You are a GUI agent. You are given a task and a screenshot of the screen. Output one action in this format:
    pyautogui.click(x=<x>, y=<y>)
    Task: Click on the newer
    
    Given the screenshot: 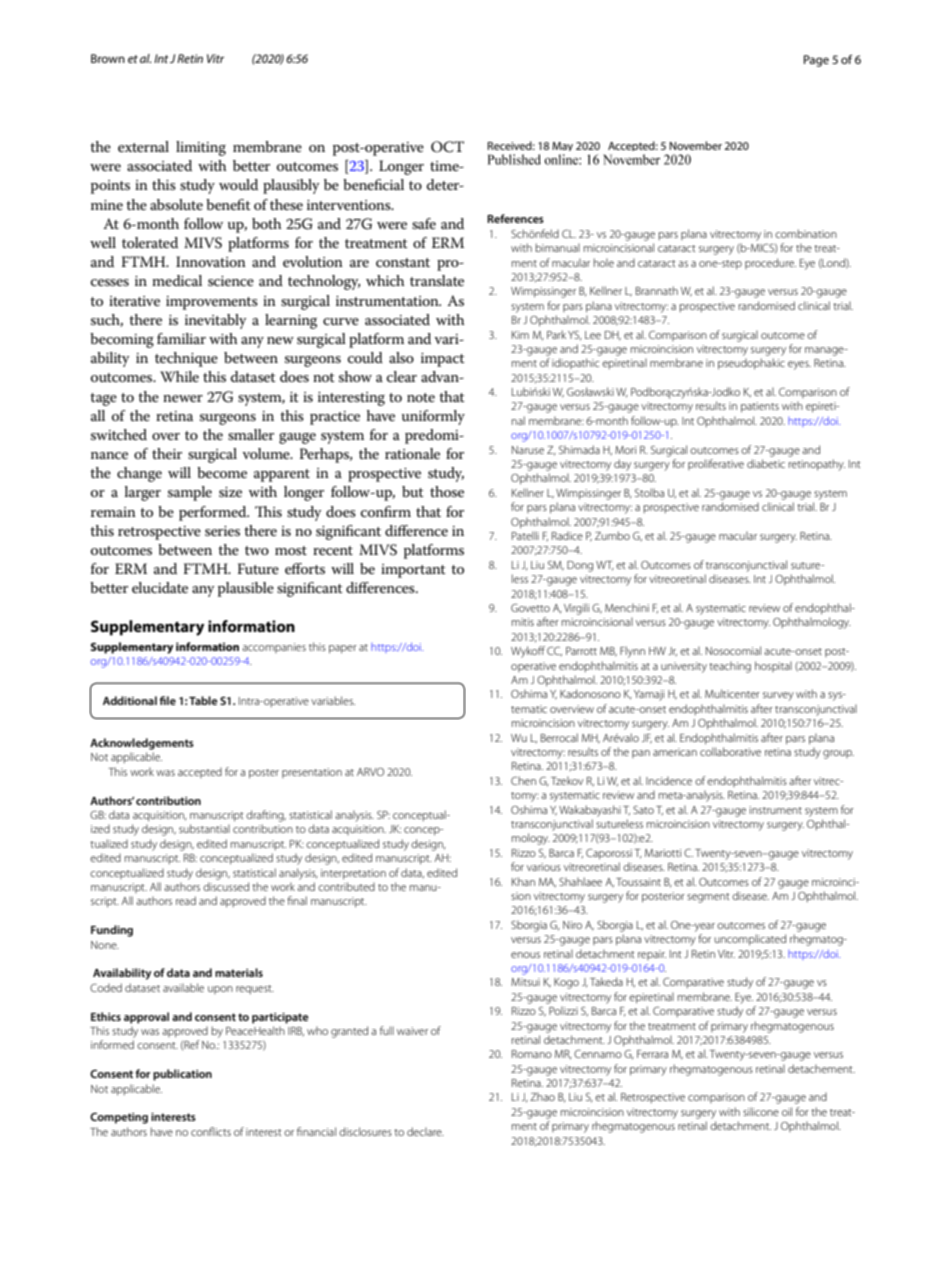 What is the action you would take?
    pyautogui.click(x=183, y=398)
